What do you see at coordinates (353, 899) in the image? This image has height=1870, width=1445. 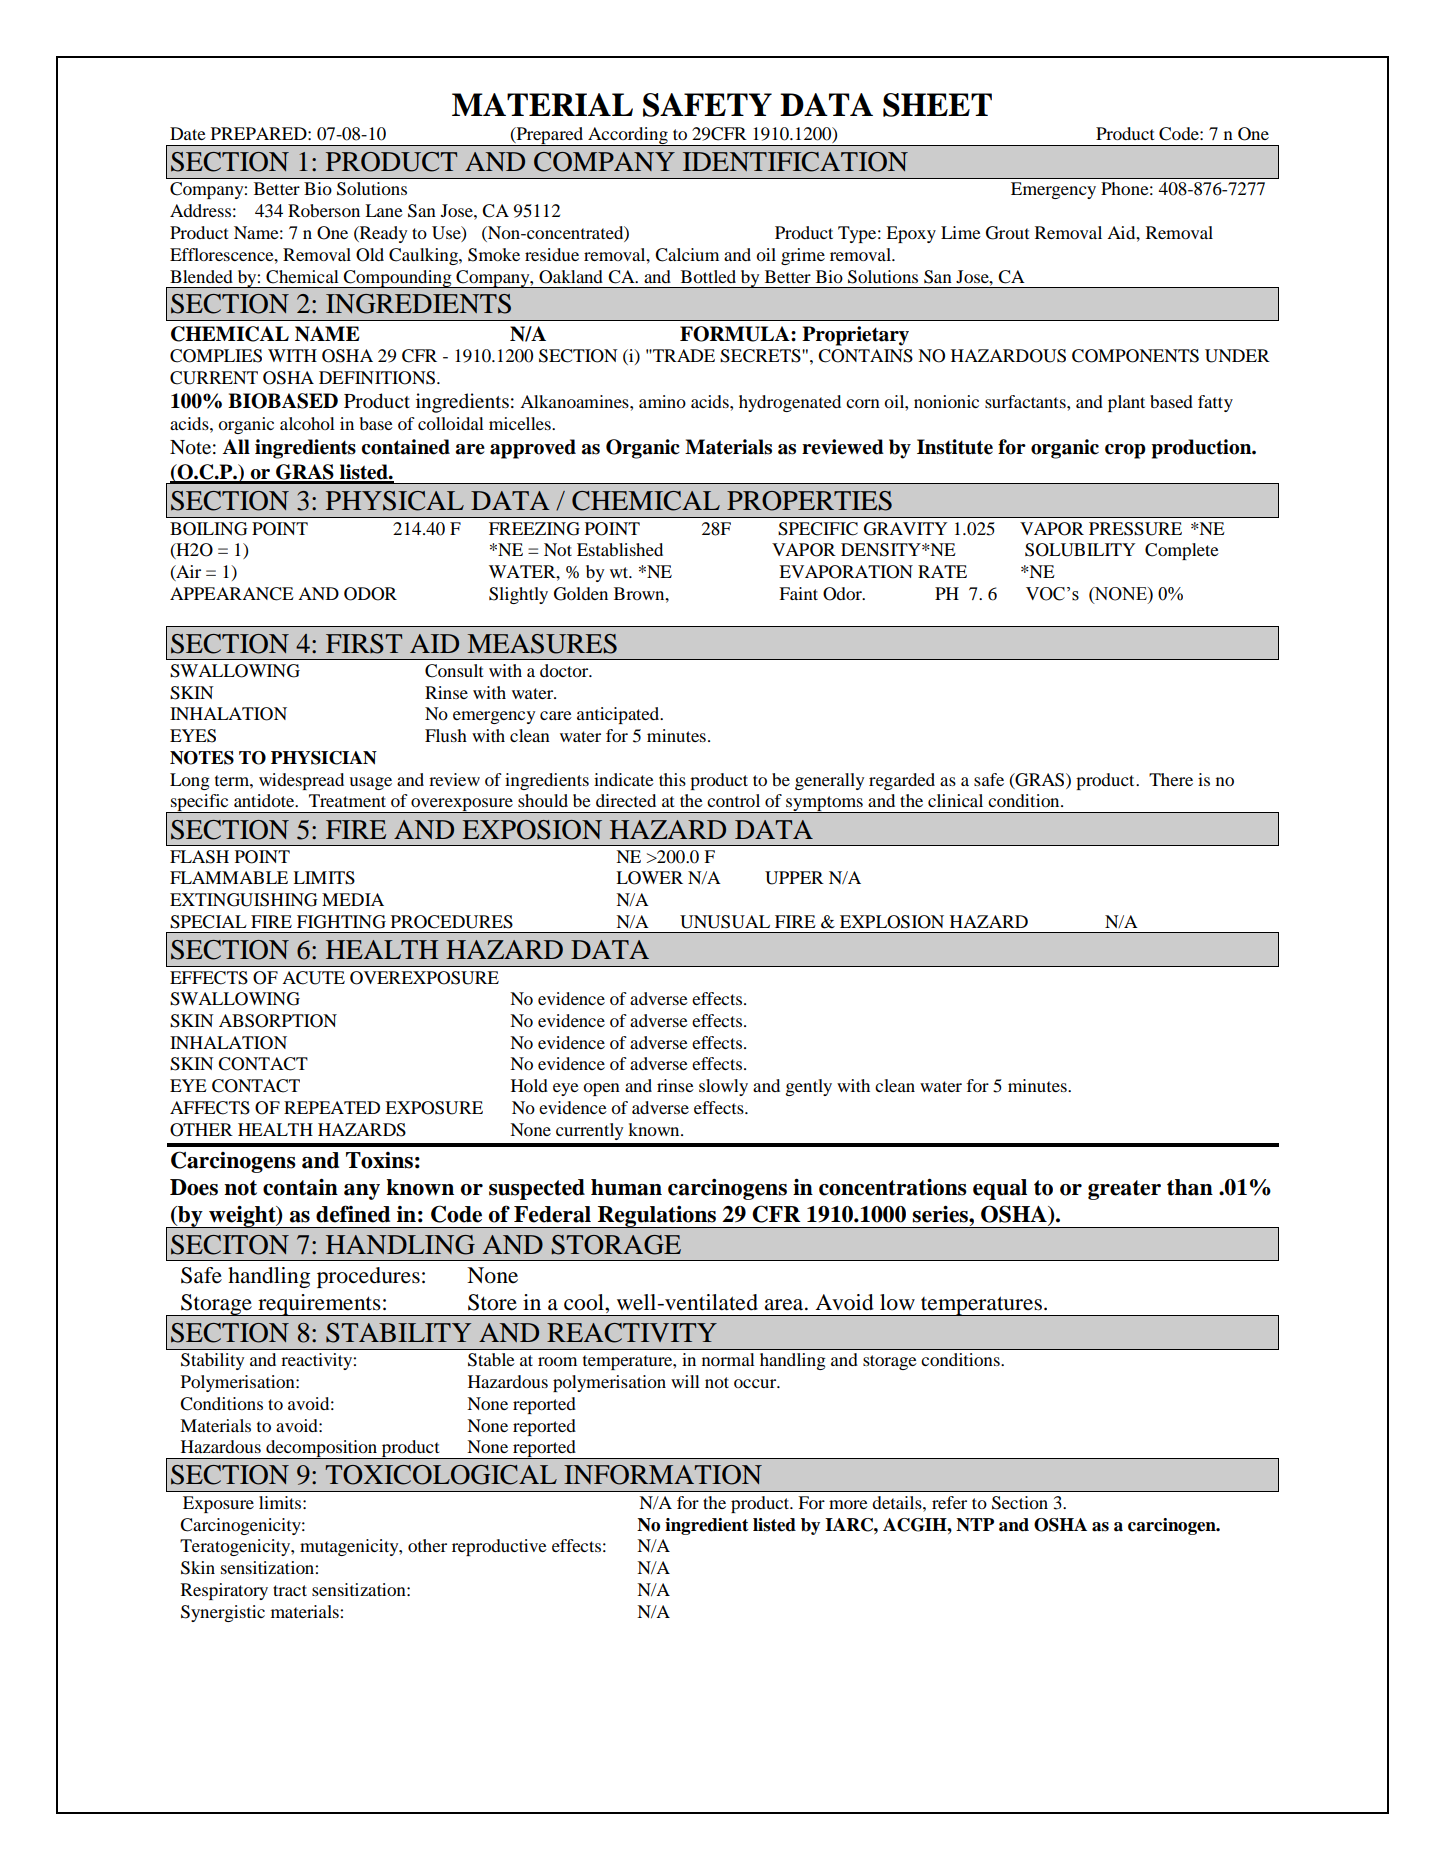 I see `MEDIA` at bounding box center [353, 899].
